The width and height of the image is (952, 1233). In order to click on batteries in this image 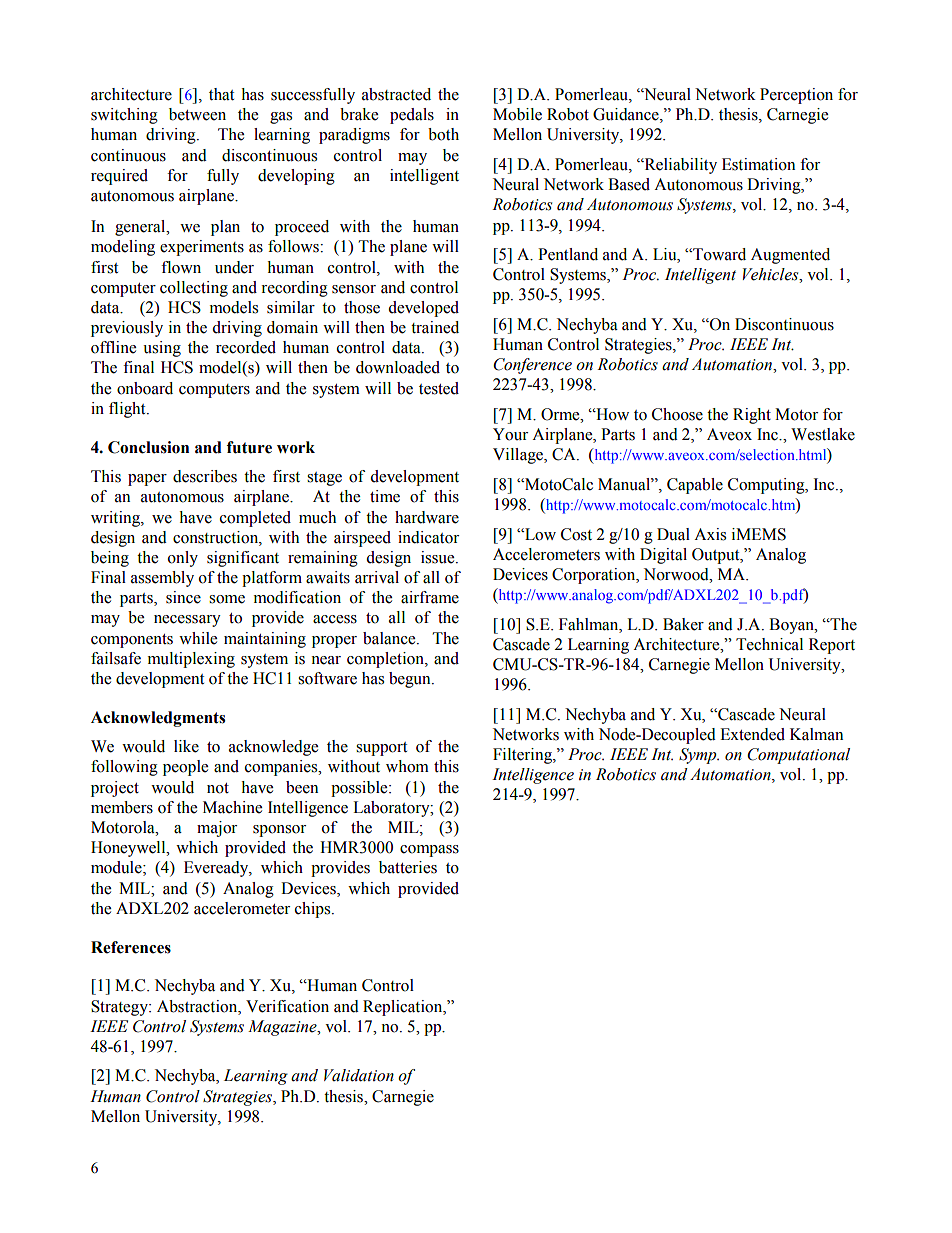, I will do `click(408, 867)`.
